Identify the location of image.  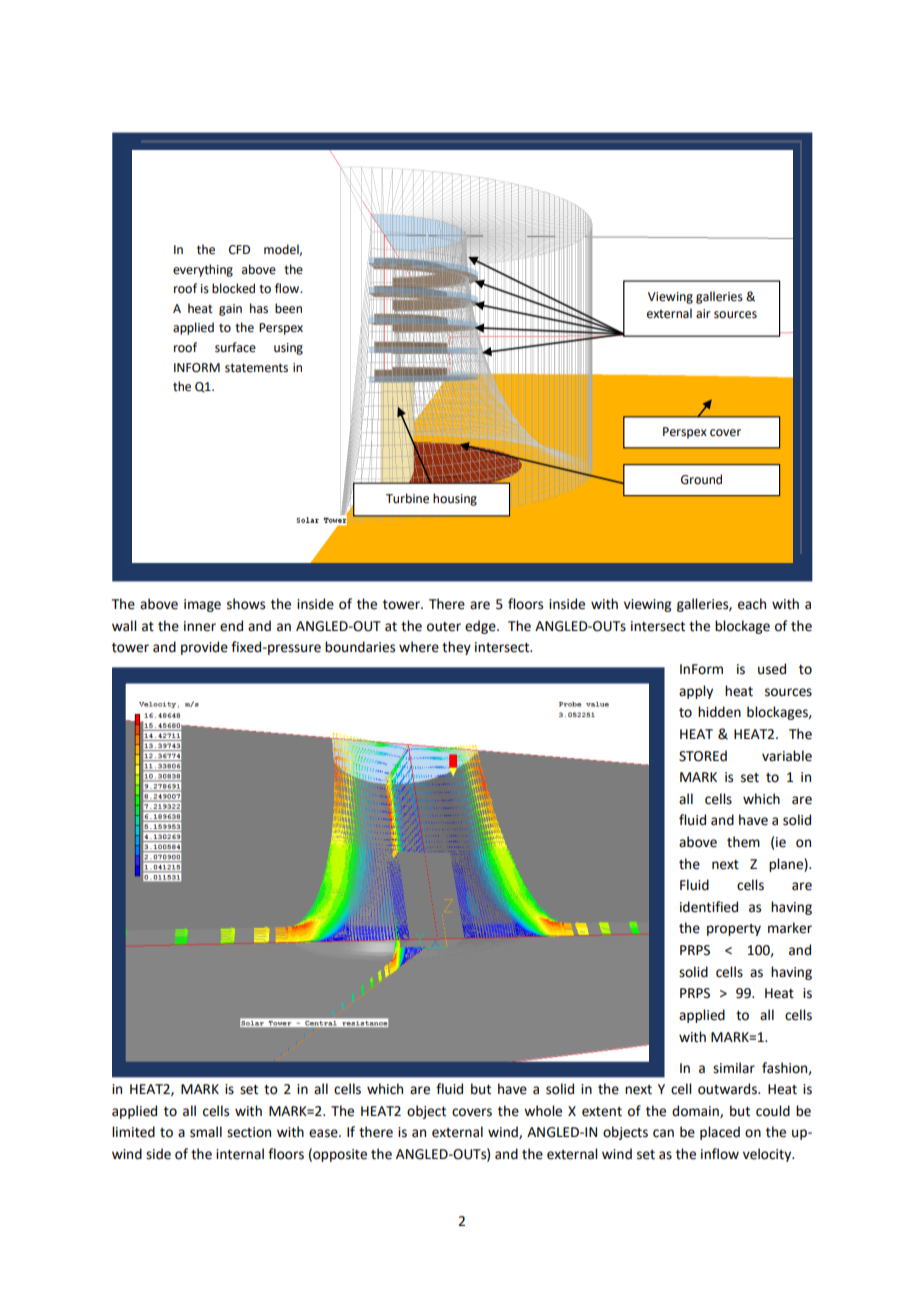
(202, 605).
